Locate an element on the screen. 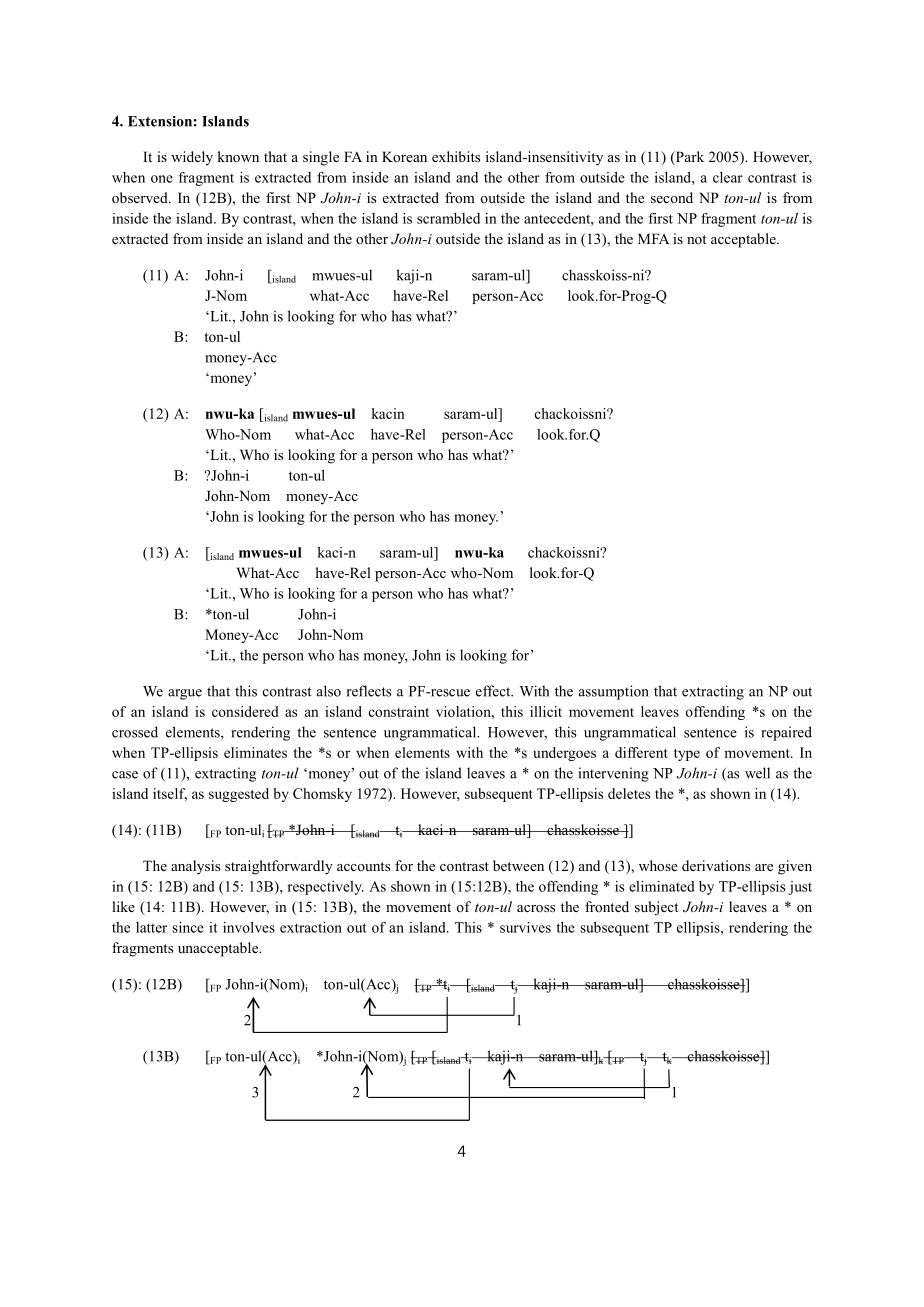 Image resolution: width=924 pixels, height=1307 pixels. assumption is located at coordinates (614, 692).
